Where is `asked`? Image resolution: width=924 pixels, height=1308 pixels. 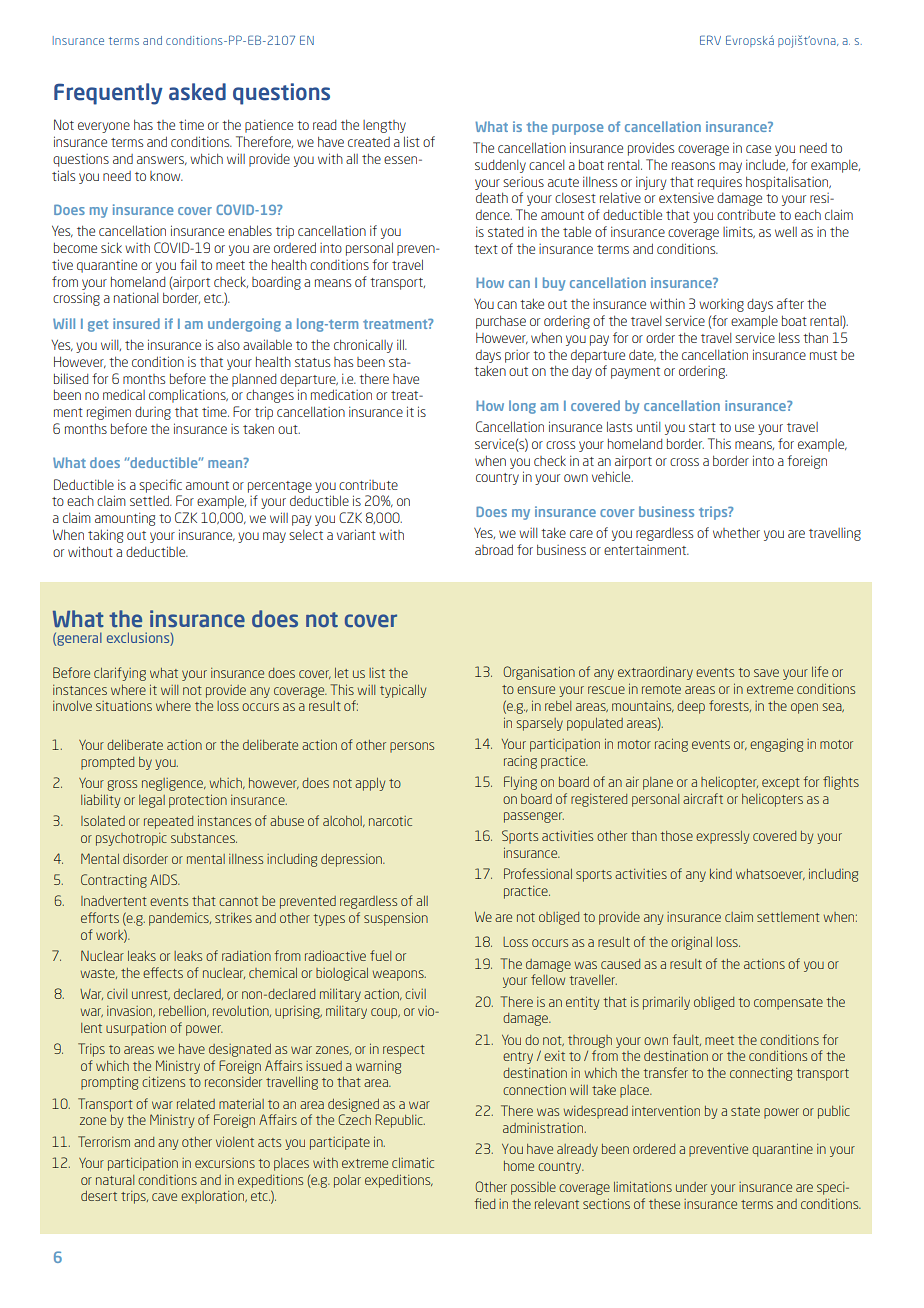
asked is located at coordinates (197, 92).
